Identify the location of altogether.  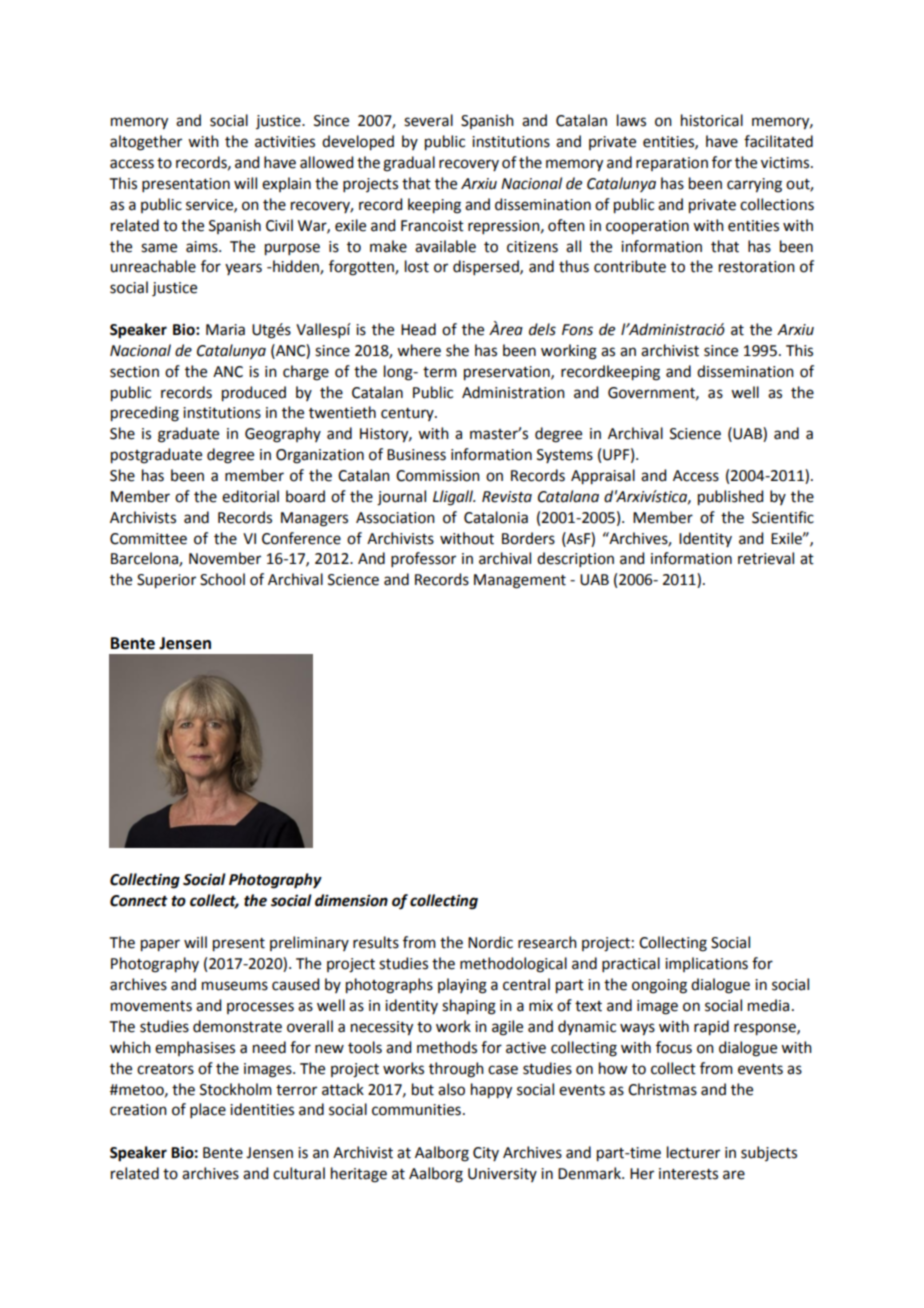
(146, 143).
